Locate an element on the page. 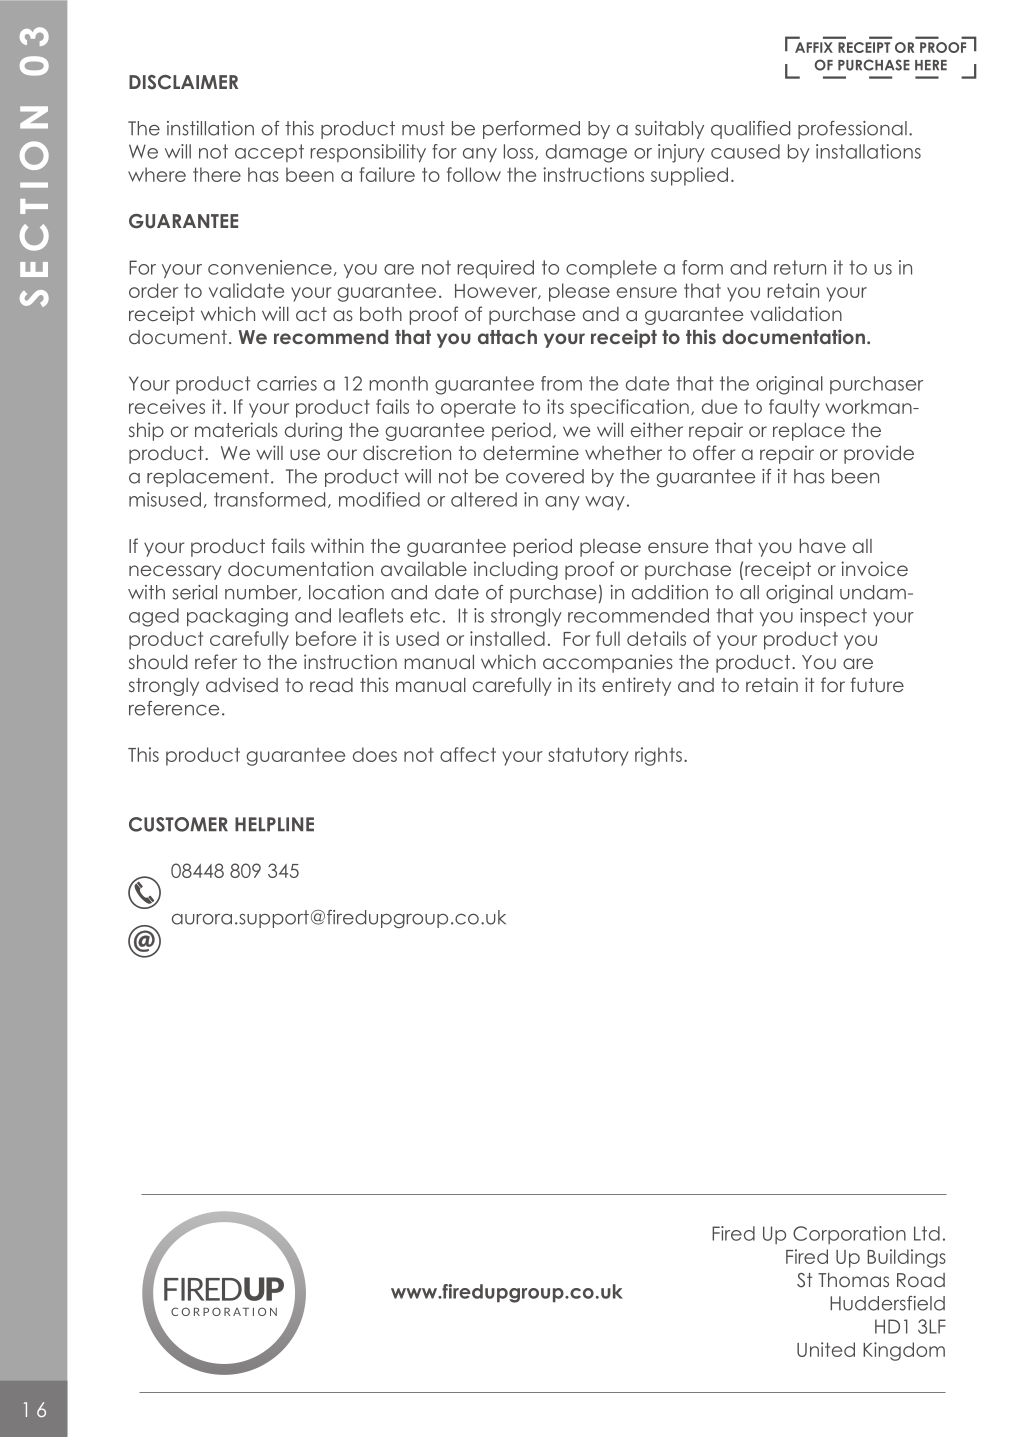  installed is located at coordinates (507, 638).
